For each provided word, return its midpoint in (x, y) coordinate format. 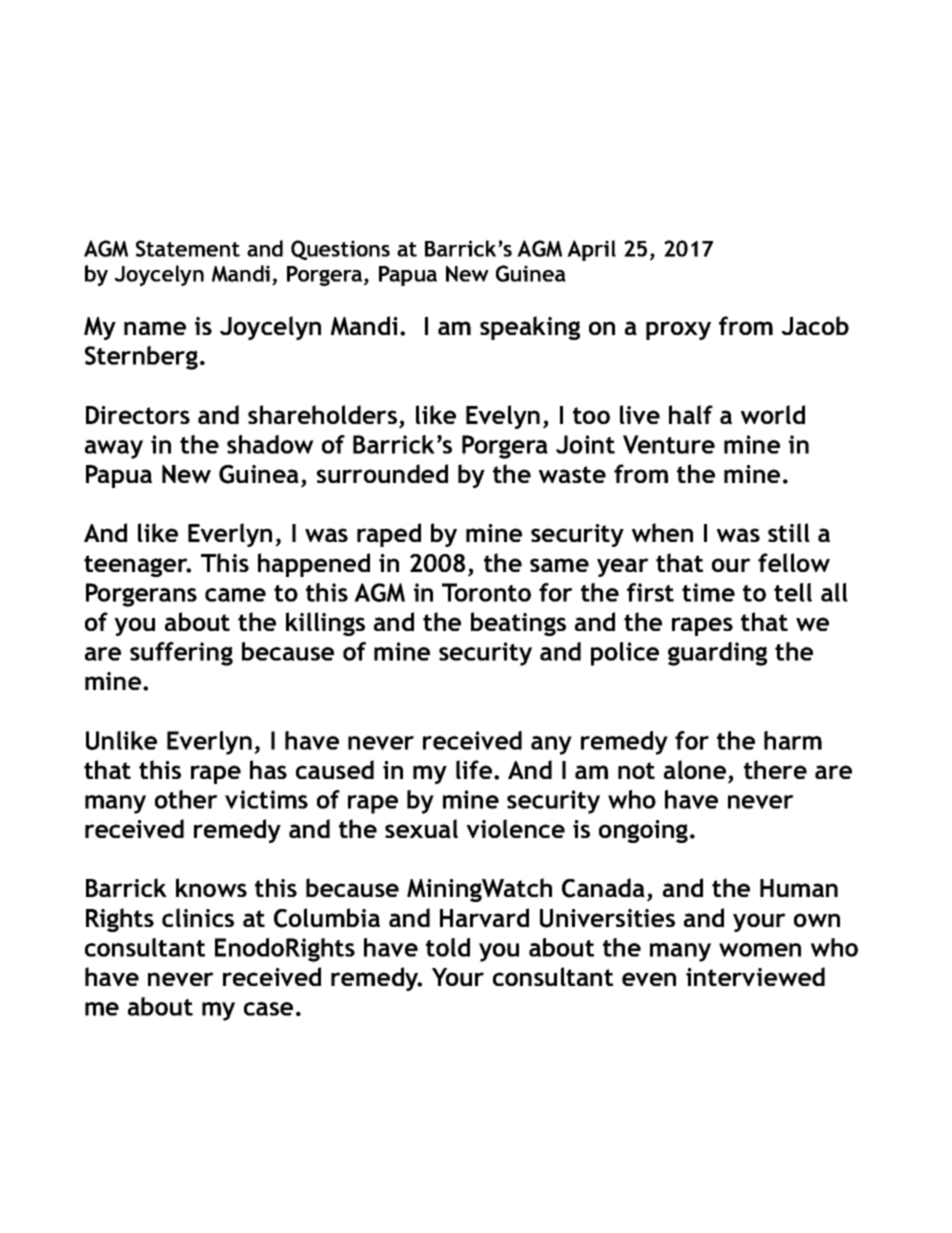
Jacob (815, 325)
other (186, 799)
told (448, 947)
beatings (518, 624)
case (268, 1009)
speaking (530, 328)
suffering (181, 654)
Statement (188, 248)
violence (515, 828)
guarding (717, 654)
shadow (270, 444)
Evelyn (503, 417)
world (773, 414)
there (775, 769)
